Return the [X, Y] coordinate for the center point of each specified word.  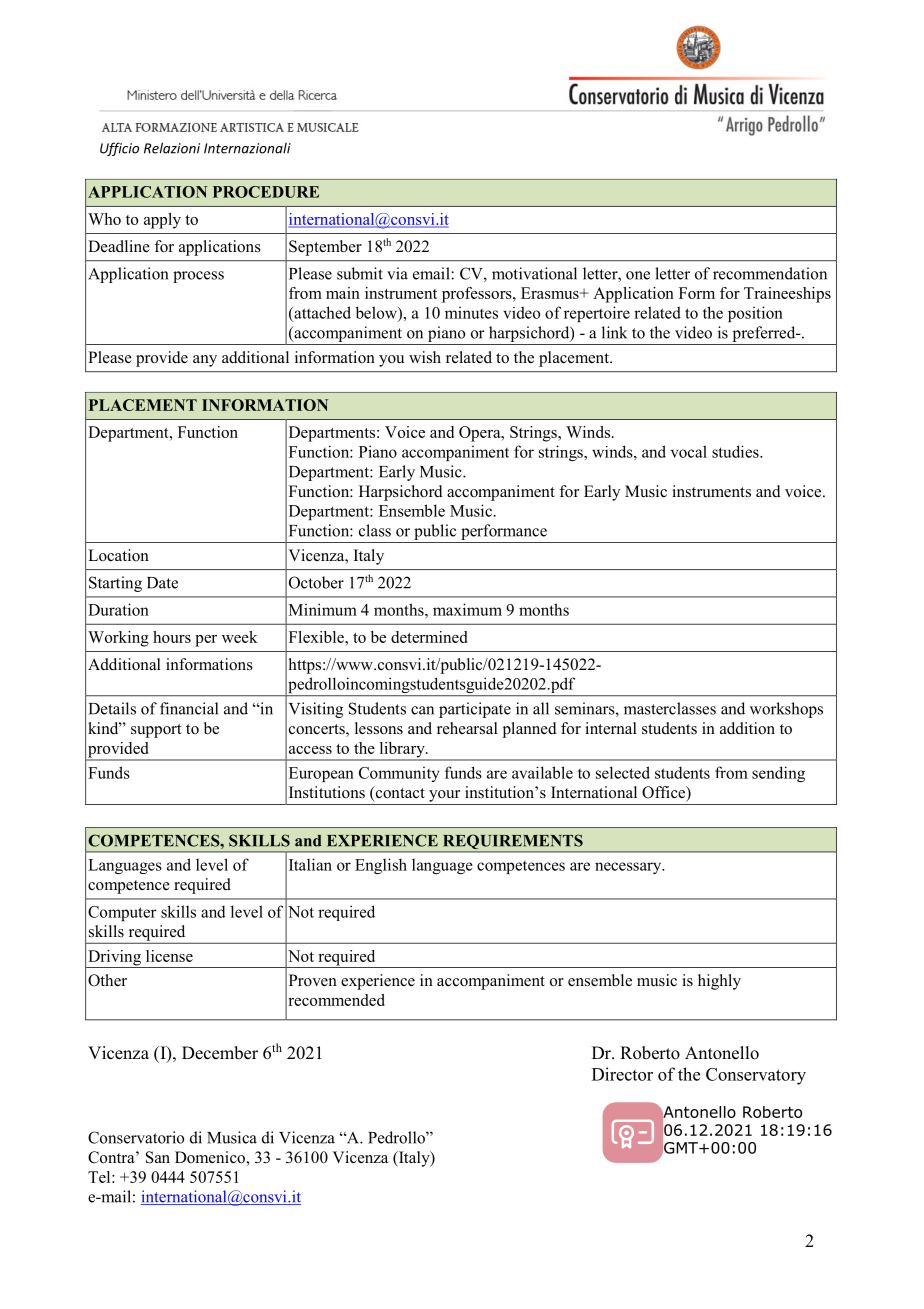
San [158, 1157]
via [397, 273]
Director [622, 1074]
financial [189, 708]
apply [162, 221]
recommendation [770, 273]
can [422, 710]
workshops [786, 710]
